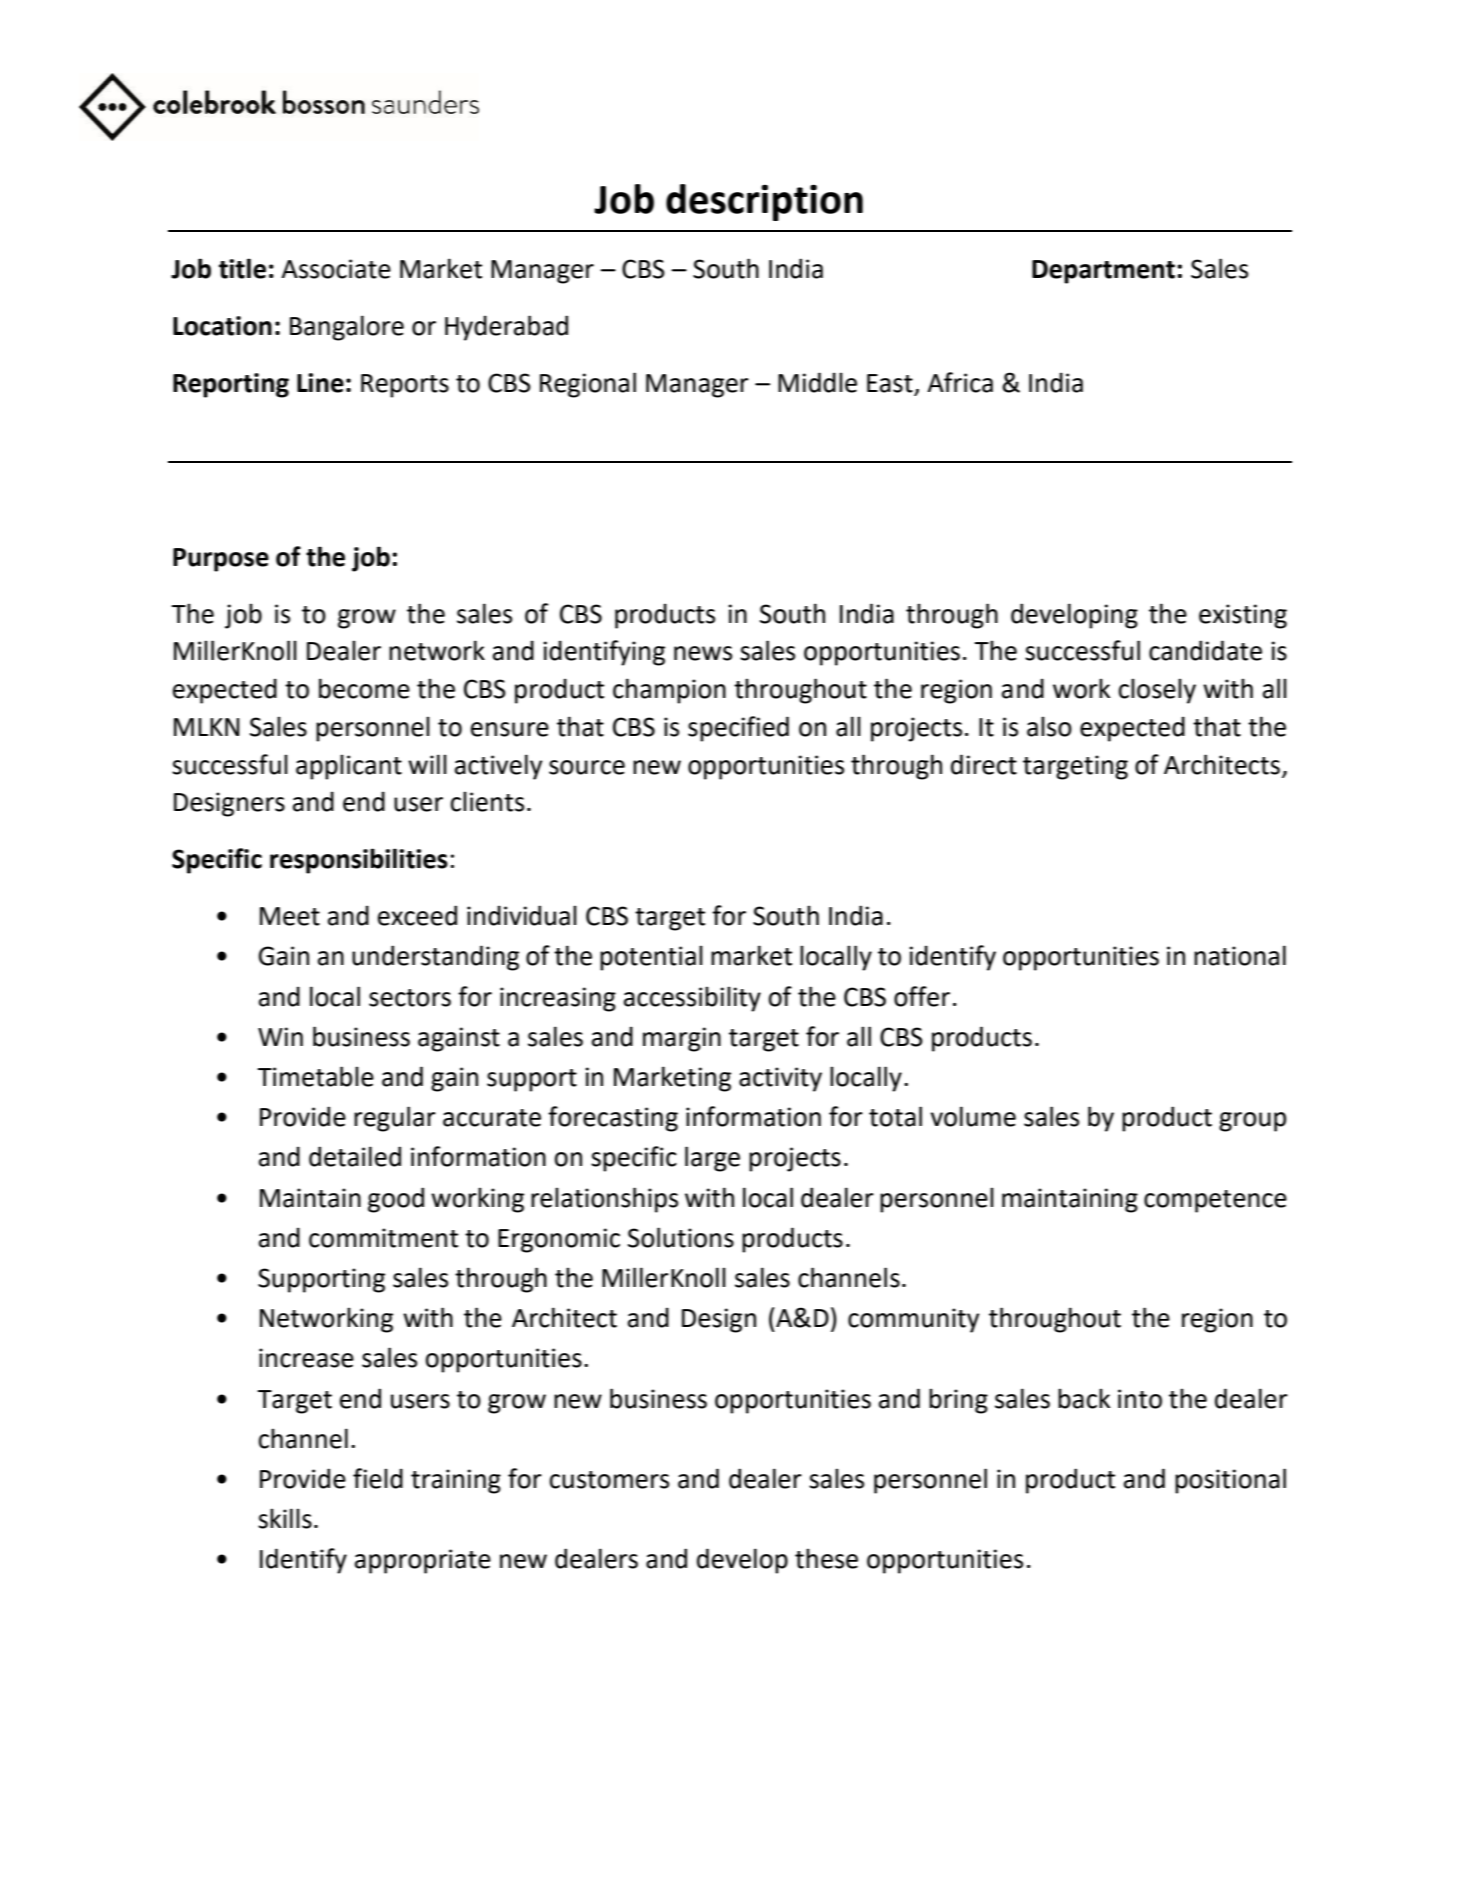 The image size is (1460, 1890). Describe the element at coordinates (651, 958) in the page. I see `potential` at that location.
